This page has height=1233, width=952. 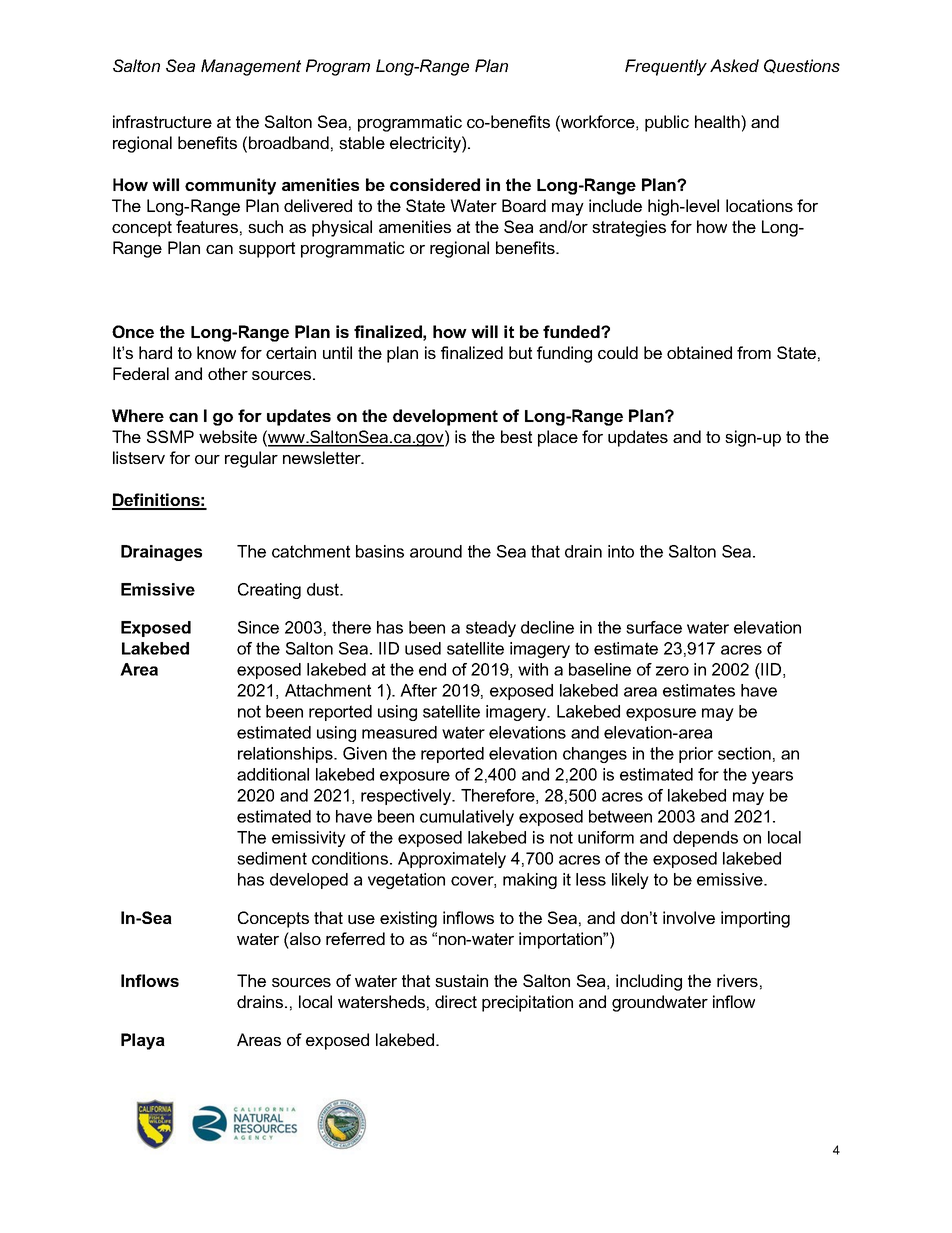 I want to click on Playa, so click(x=143, y=1041).
